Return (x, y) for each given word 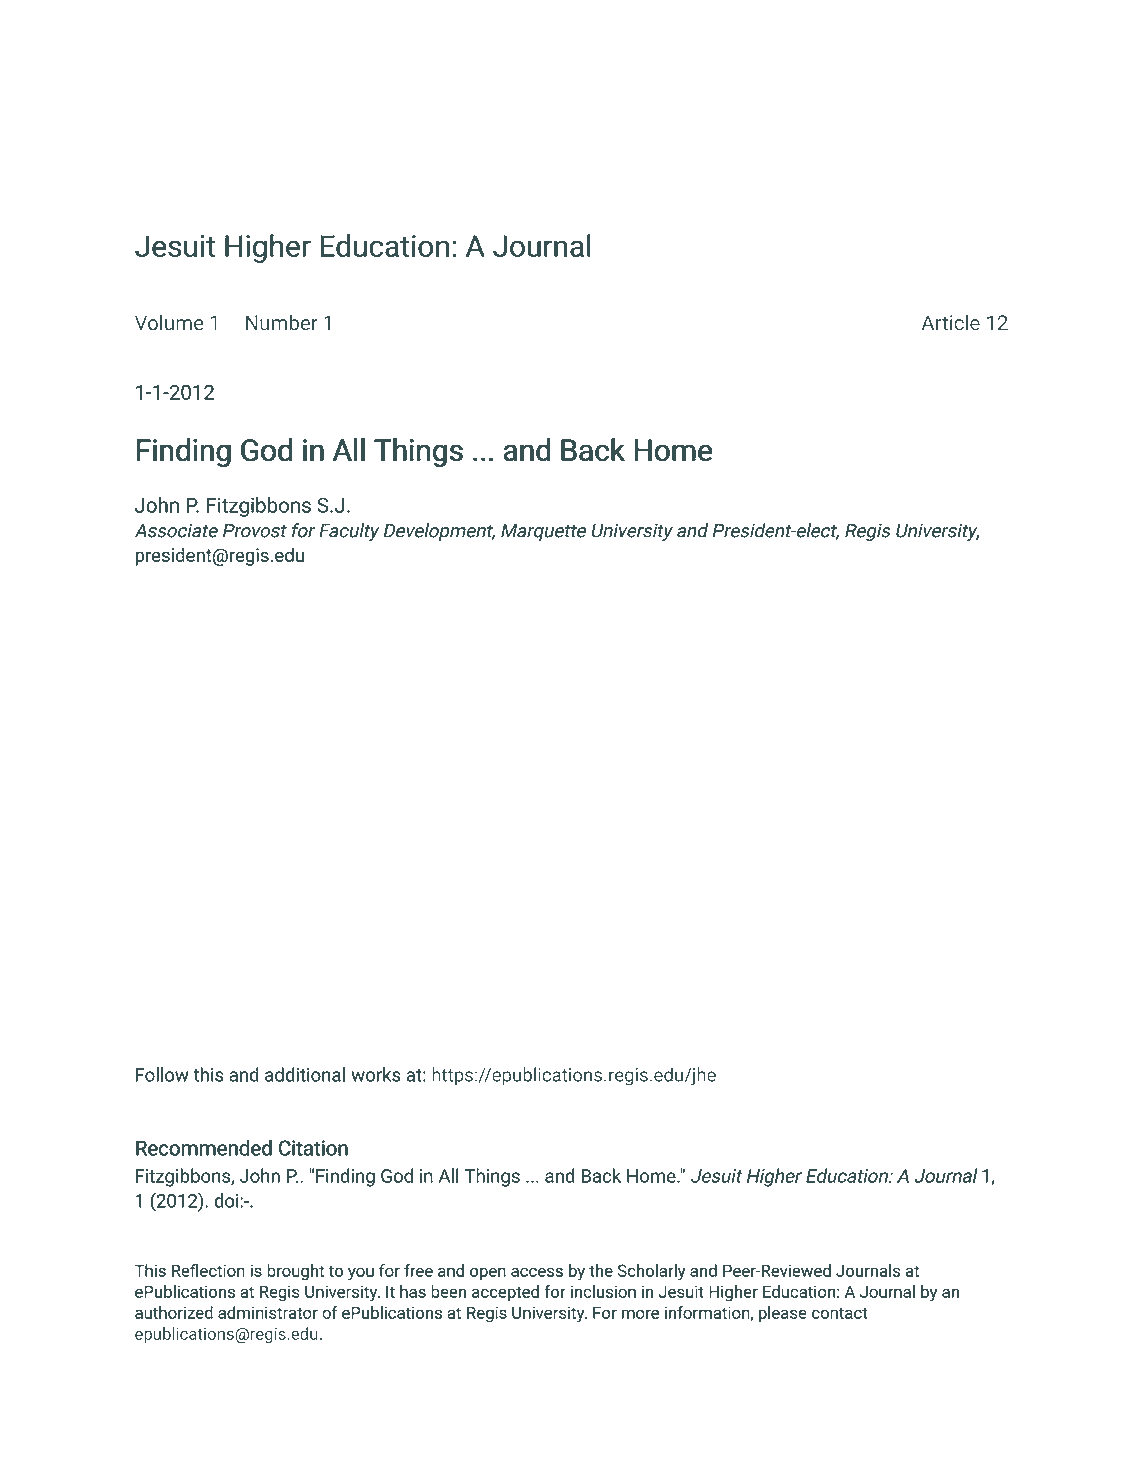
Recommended (204, 1148)
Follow (162, 1074)
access (537, 1272)
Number (282, 322)
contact (839, 1313)
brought (295, 1272)
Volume (169, 322)
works (376, 1074)
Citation (313, 1148)
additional (305, 1074)
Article (951, 322)
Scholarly (651, 1272)
